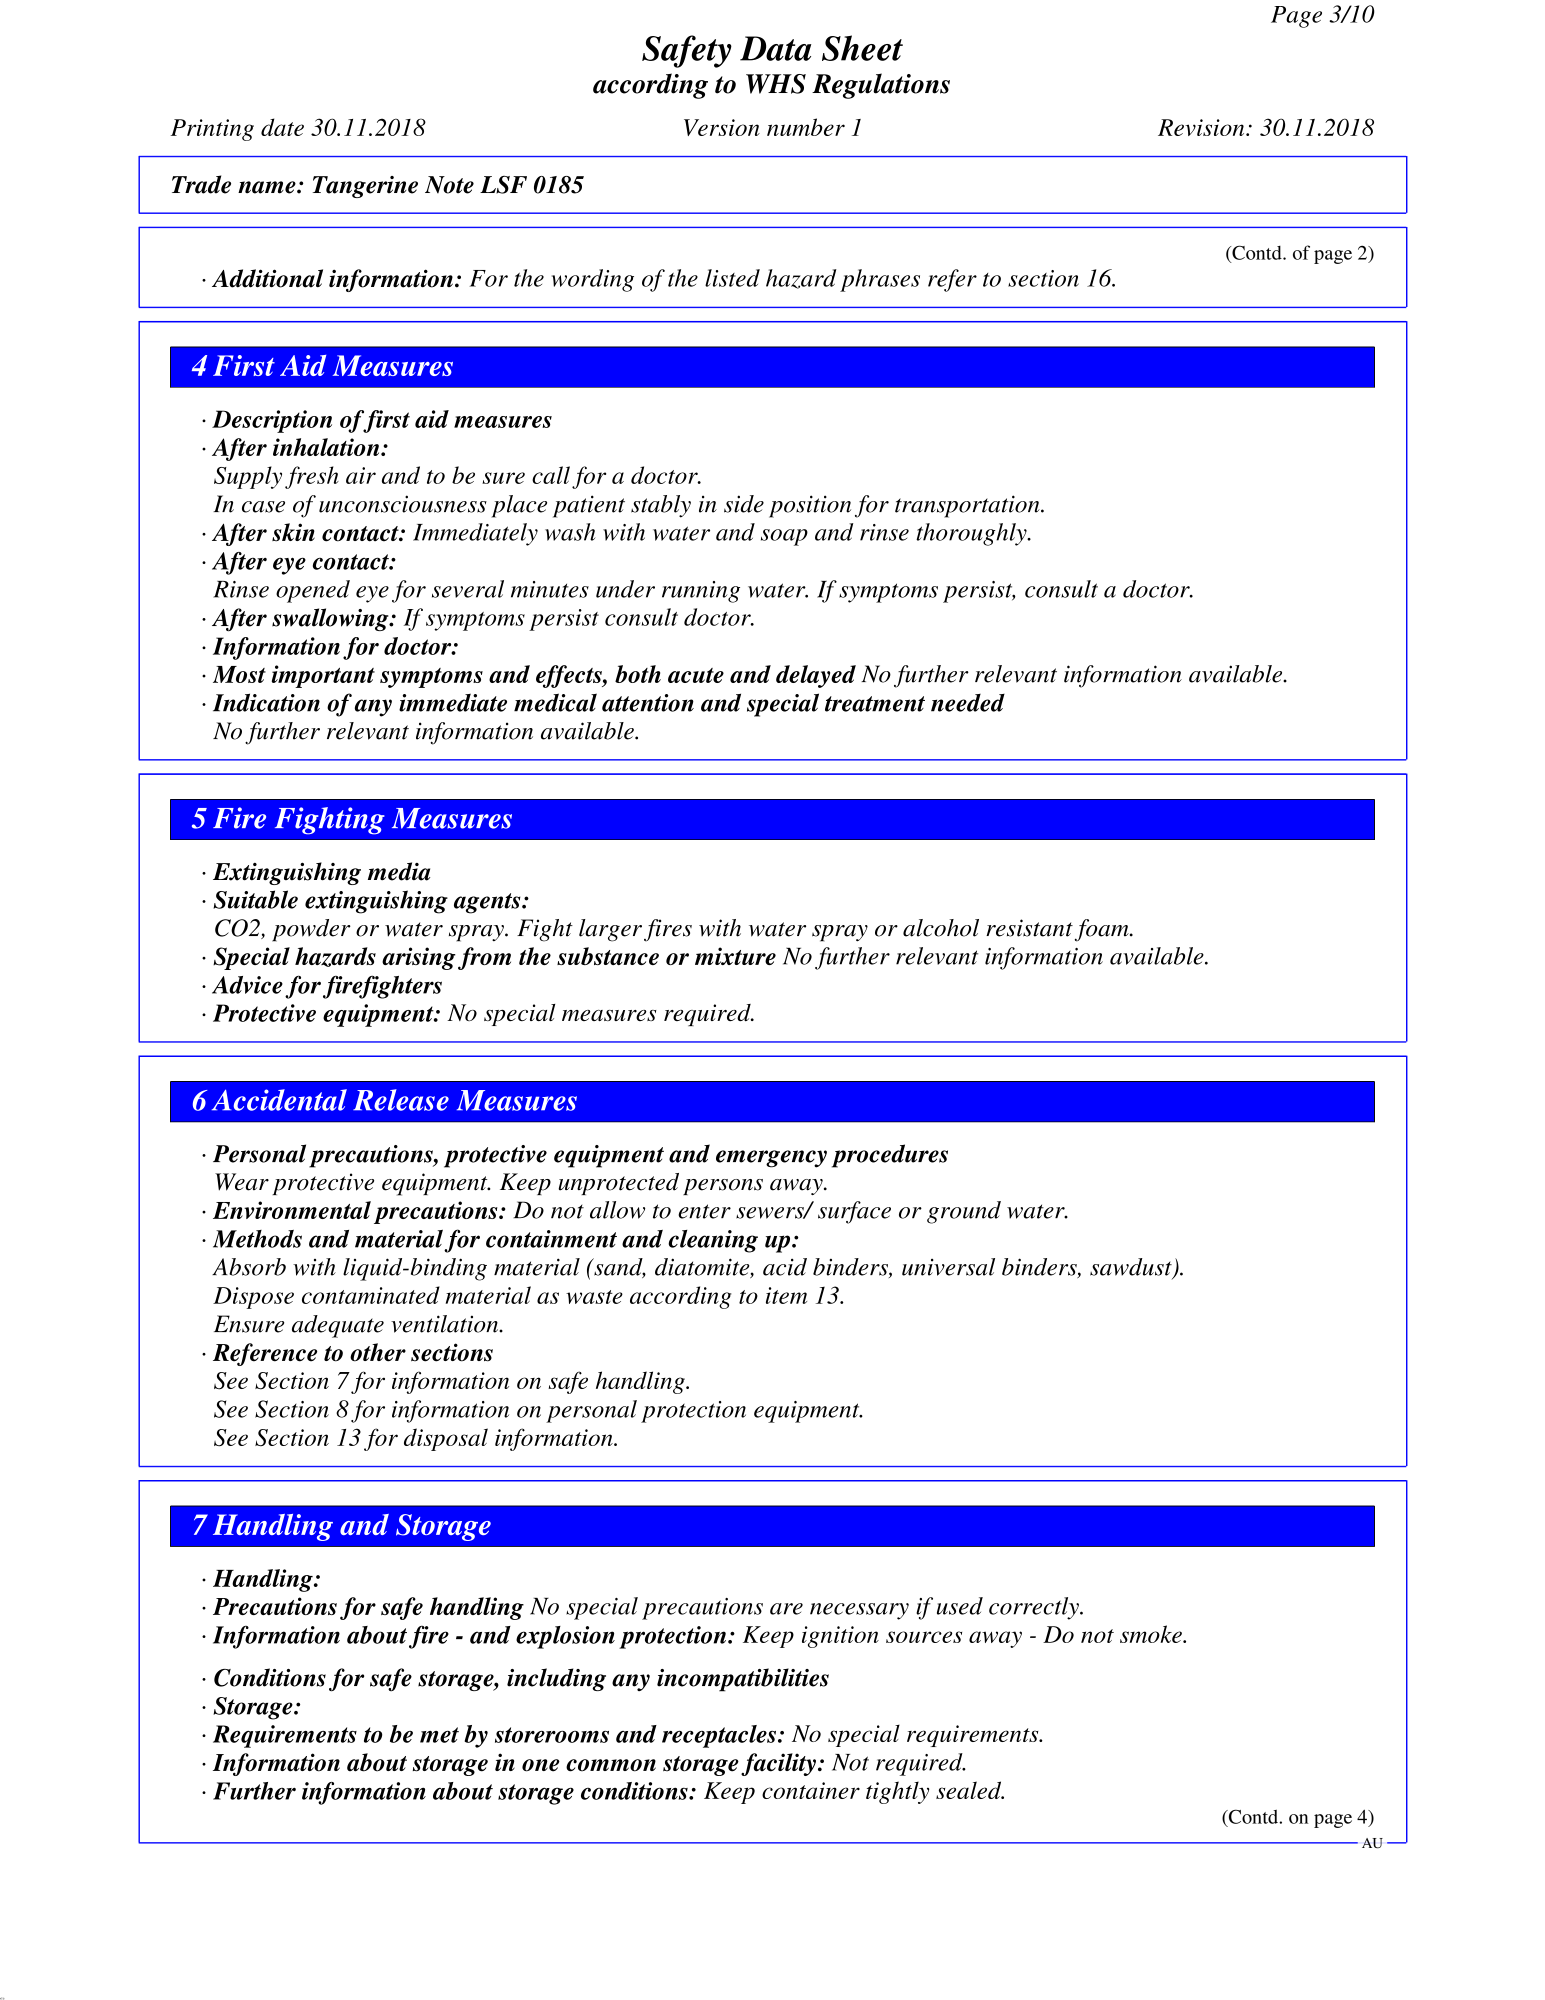 This document has width=1545, height=2000. Describe the element at coordinates (1132, 1268) in the document. I see `sawdust` at that location.
